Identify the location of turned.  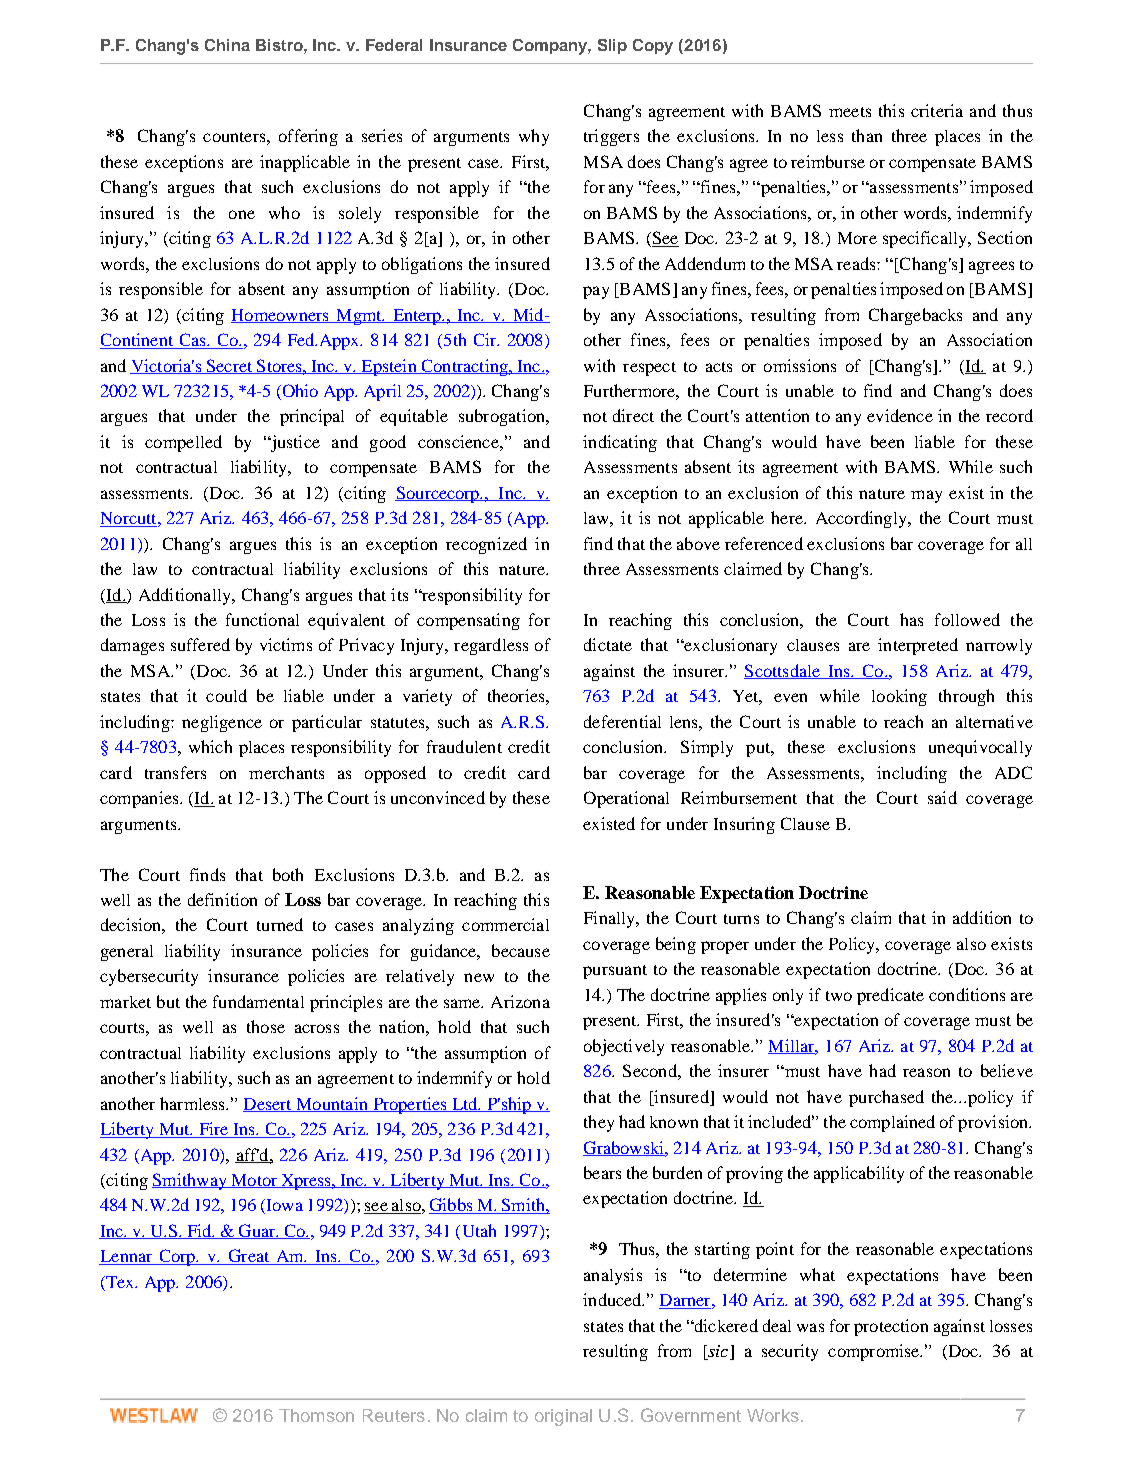
(280, 924).
